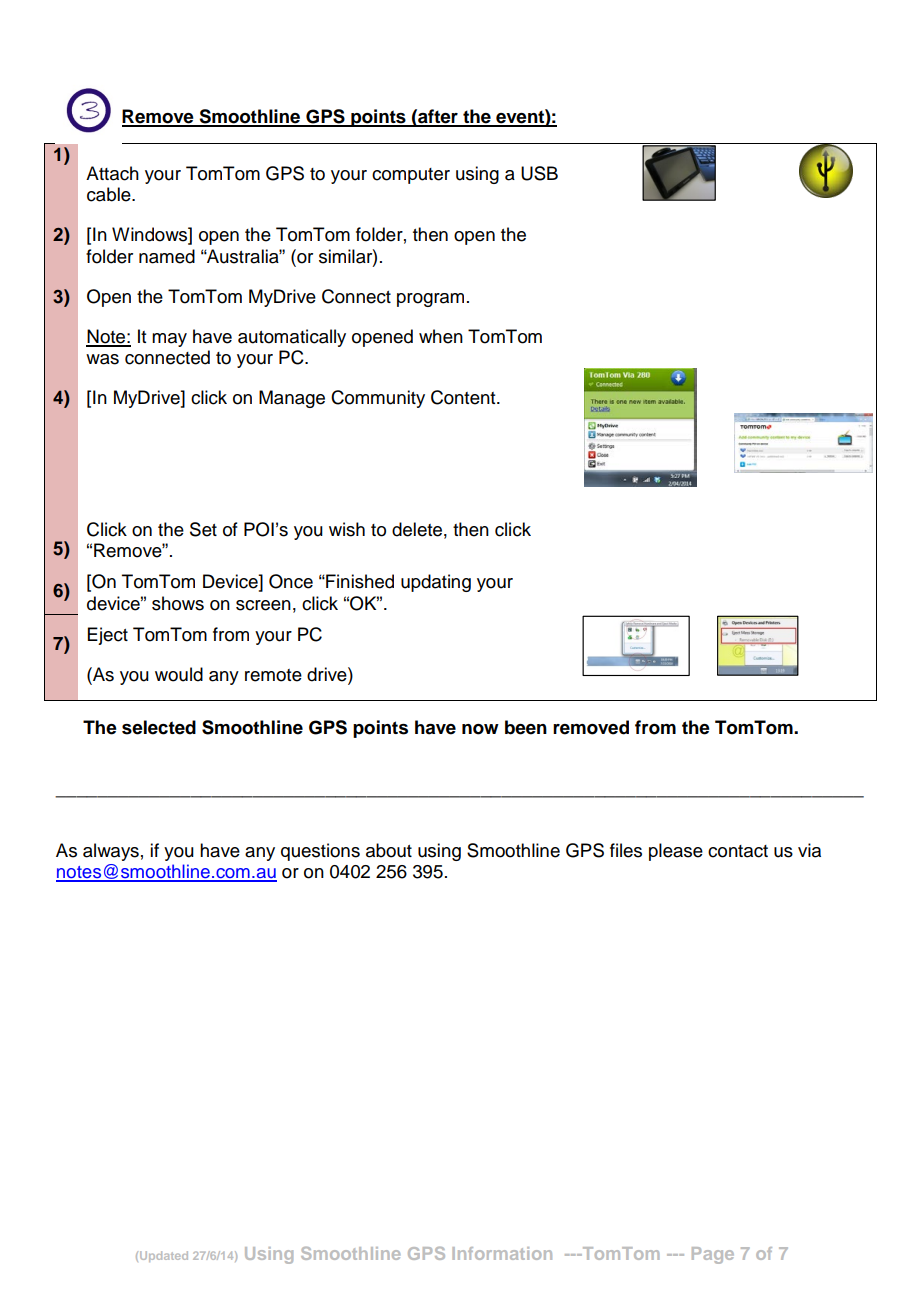 The height and width of the document is (1308, 924). What do you see at coordinates (539, 173) in the document?
I see `USB` at bounding box center [539, 173].
